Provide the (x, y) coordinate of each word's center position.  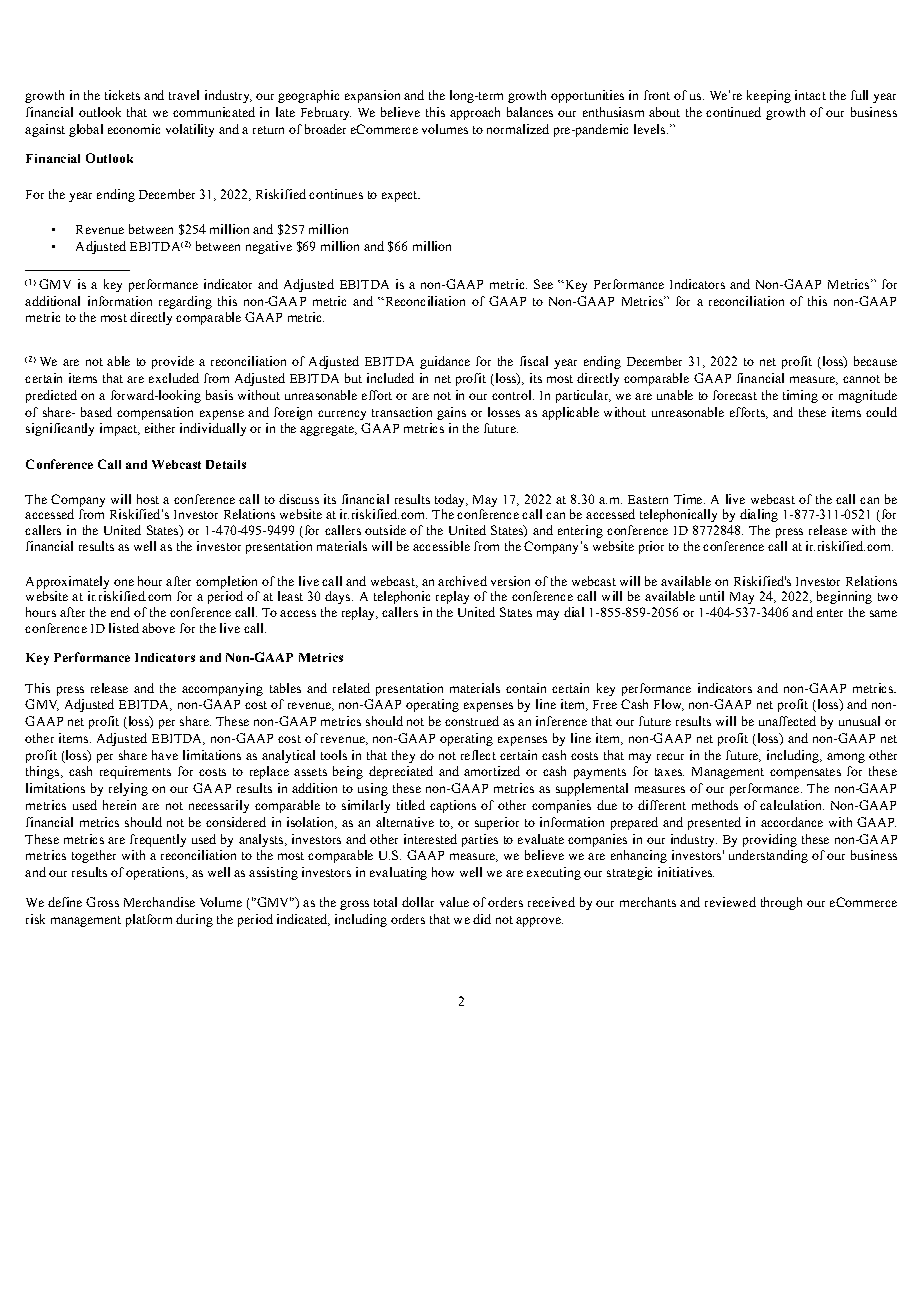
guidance (445, 362)
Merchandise (159, 902)
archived (462, 581)
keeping (769, 96)
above (158, 628)
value (454, 902)
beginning (844, 597)
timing (800, 396)
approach (475, 113)
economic (134, 129)
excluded (174, 378)
